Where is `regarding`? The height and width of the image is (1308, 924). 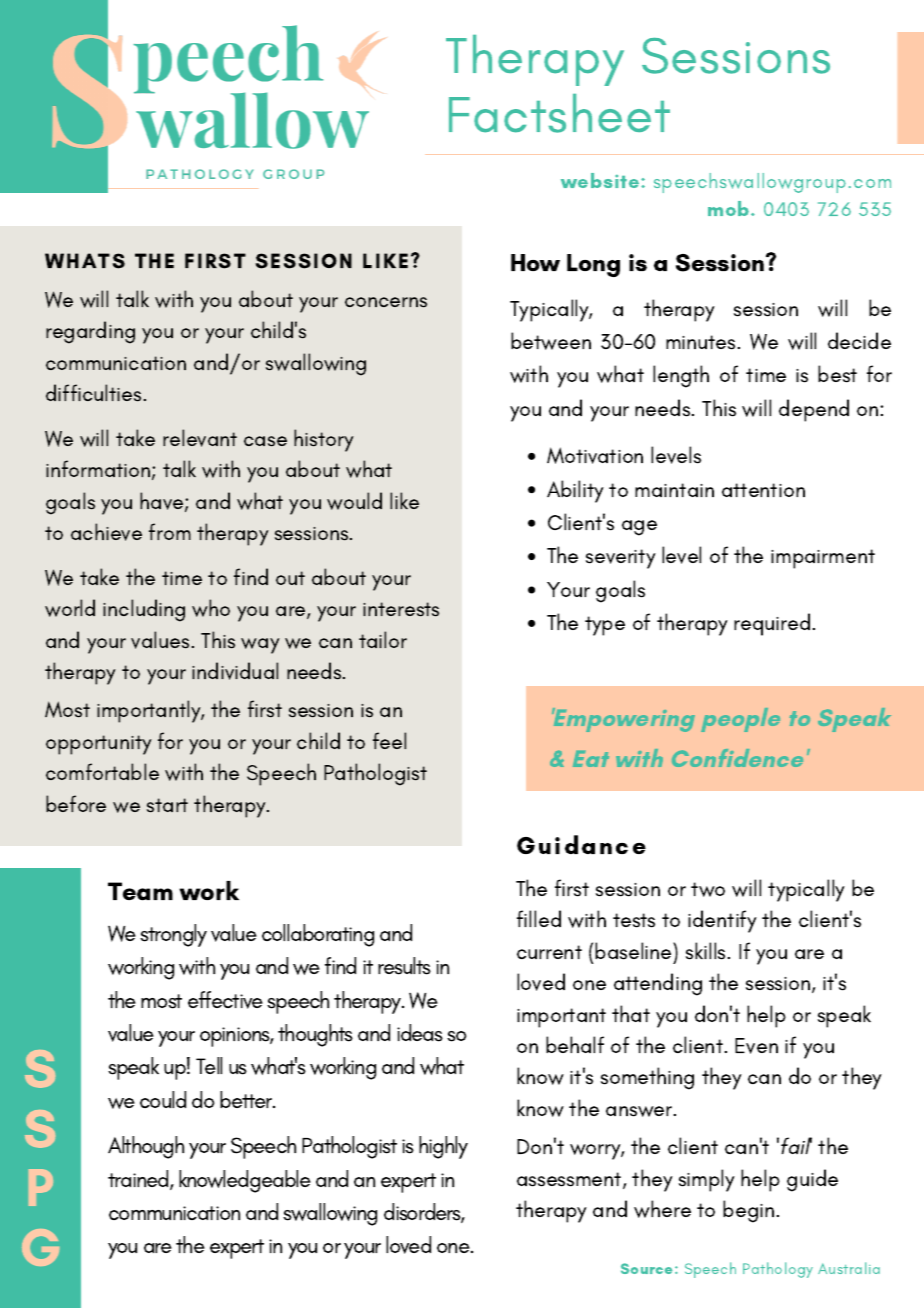 regarding is located at coordinates (90, 332).
